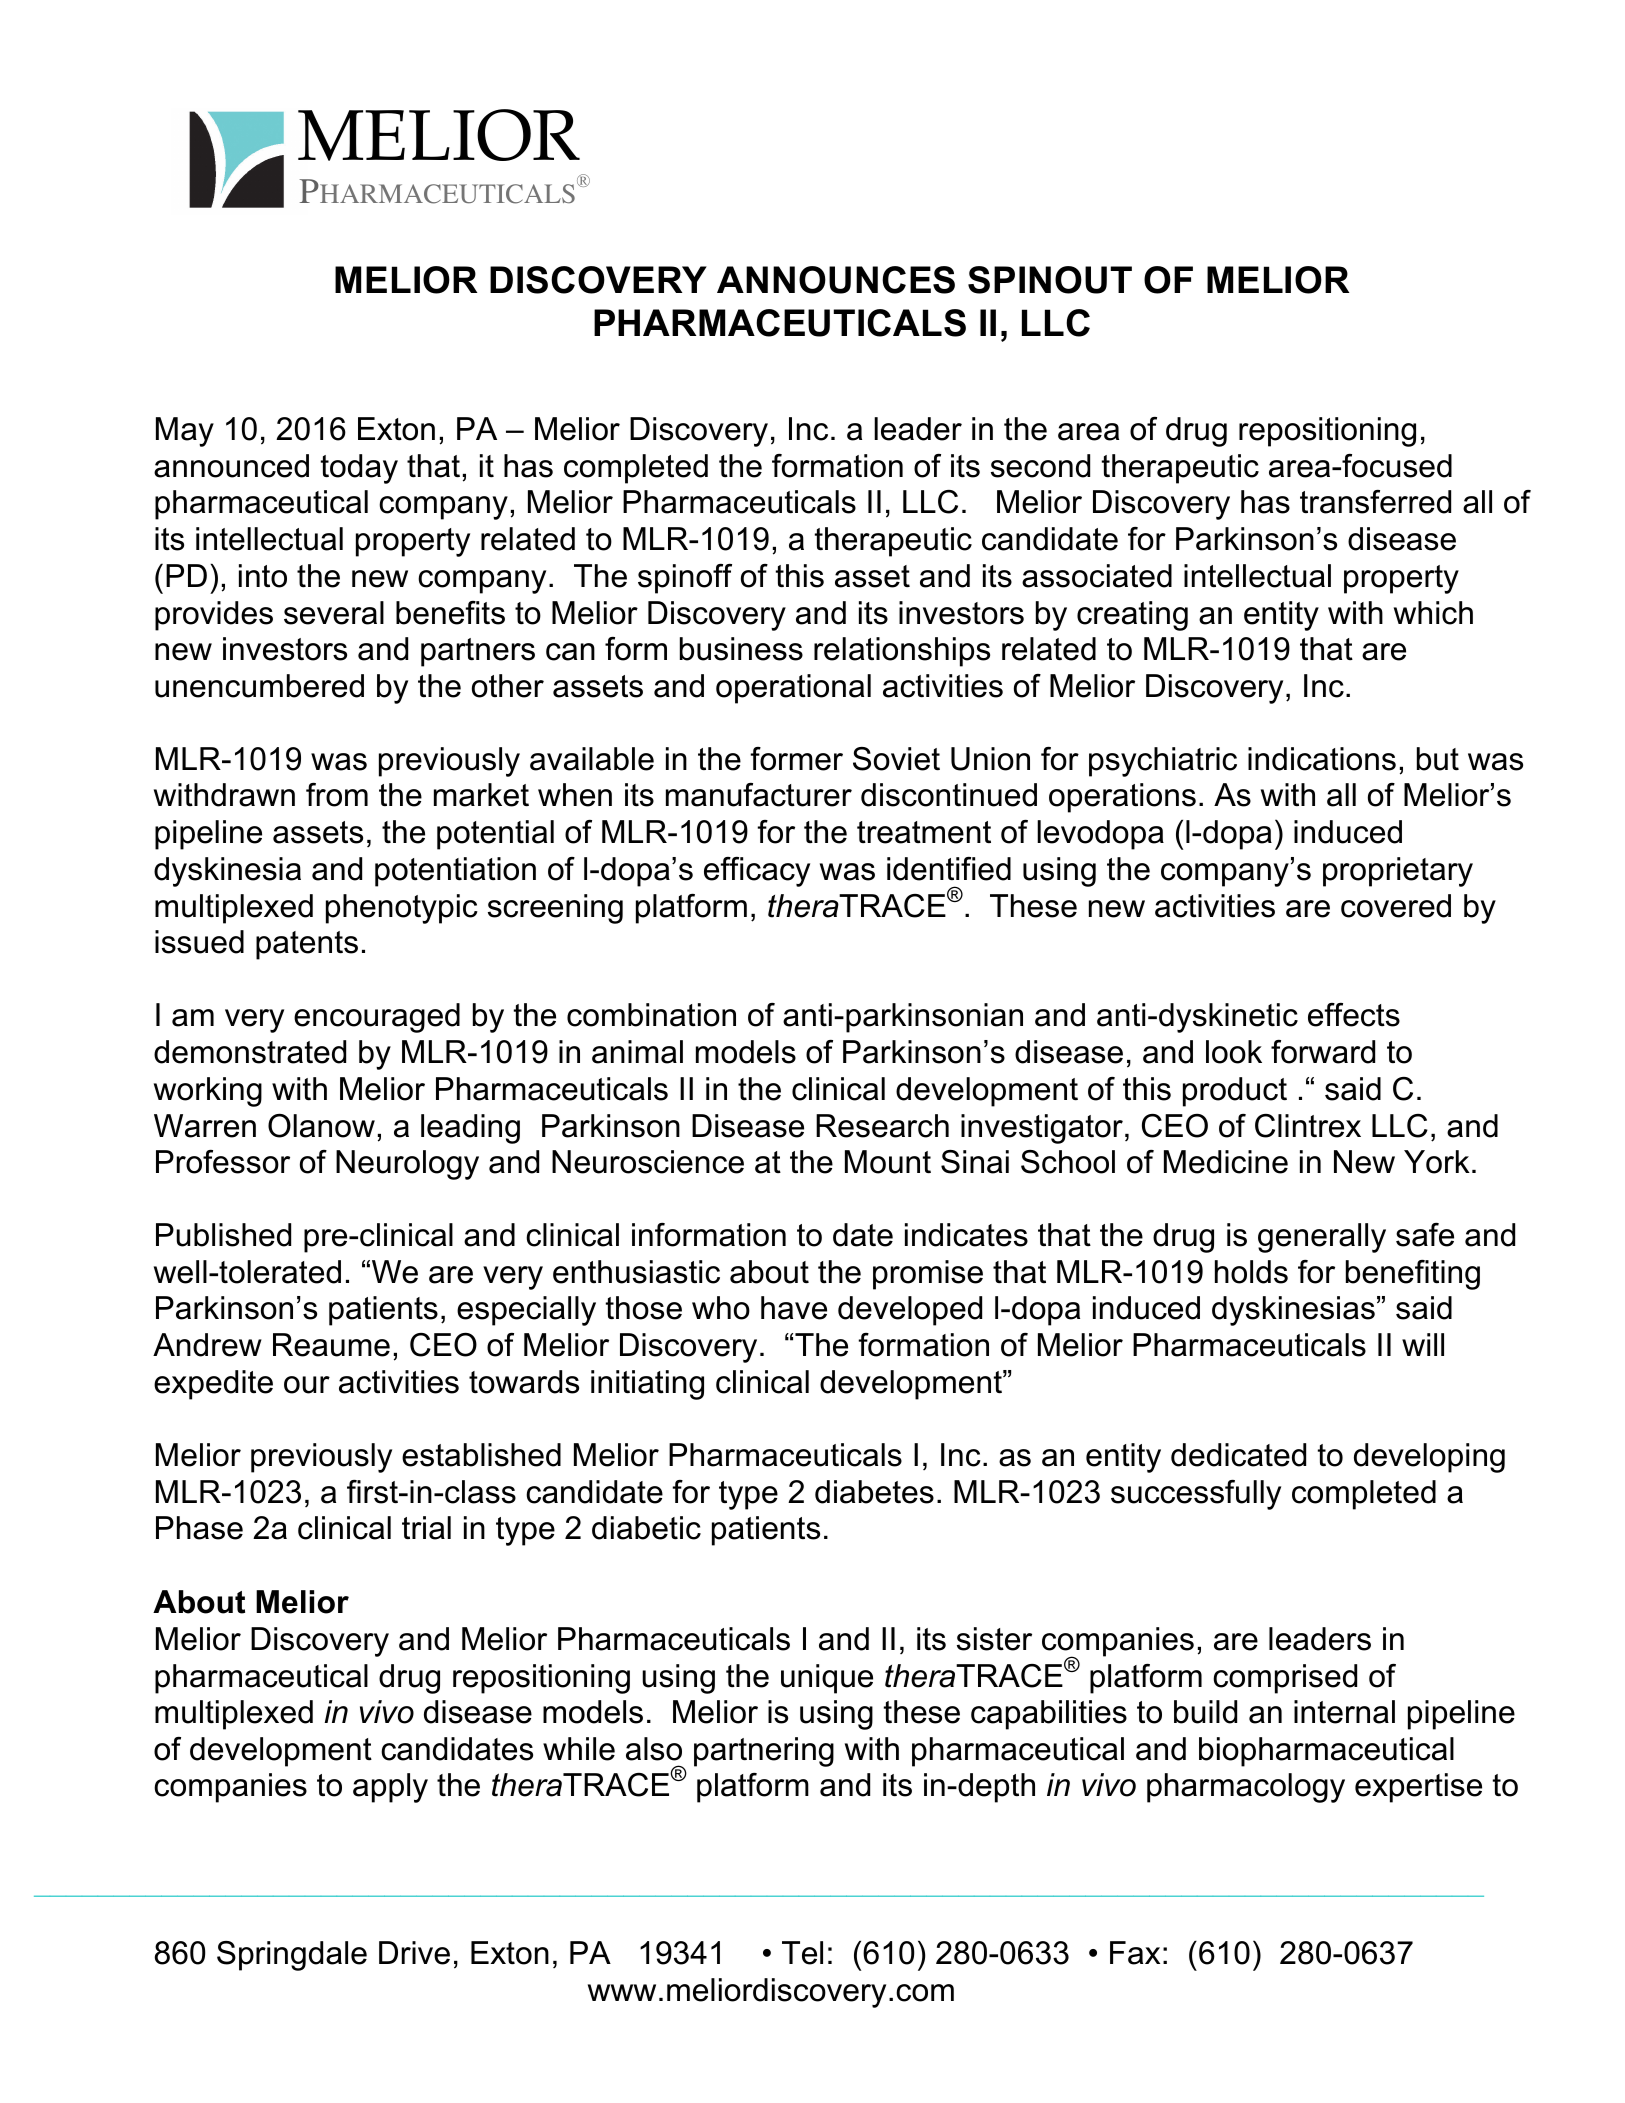 The height and width of the page is (2103, 1625). Describe the element at coordinates (1196, 1495) in the page. I see `successfully` at that location.
